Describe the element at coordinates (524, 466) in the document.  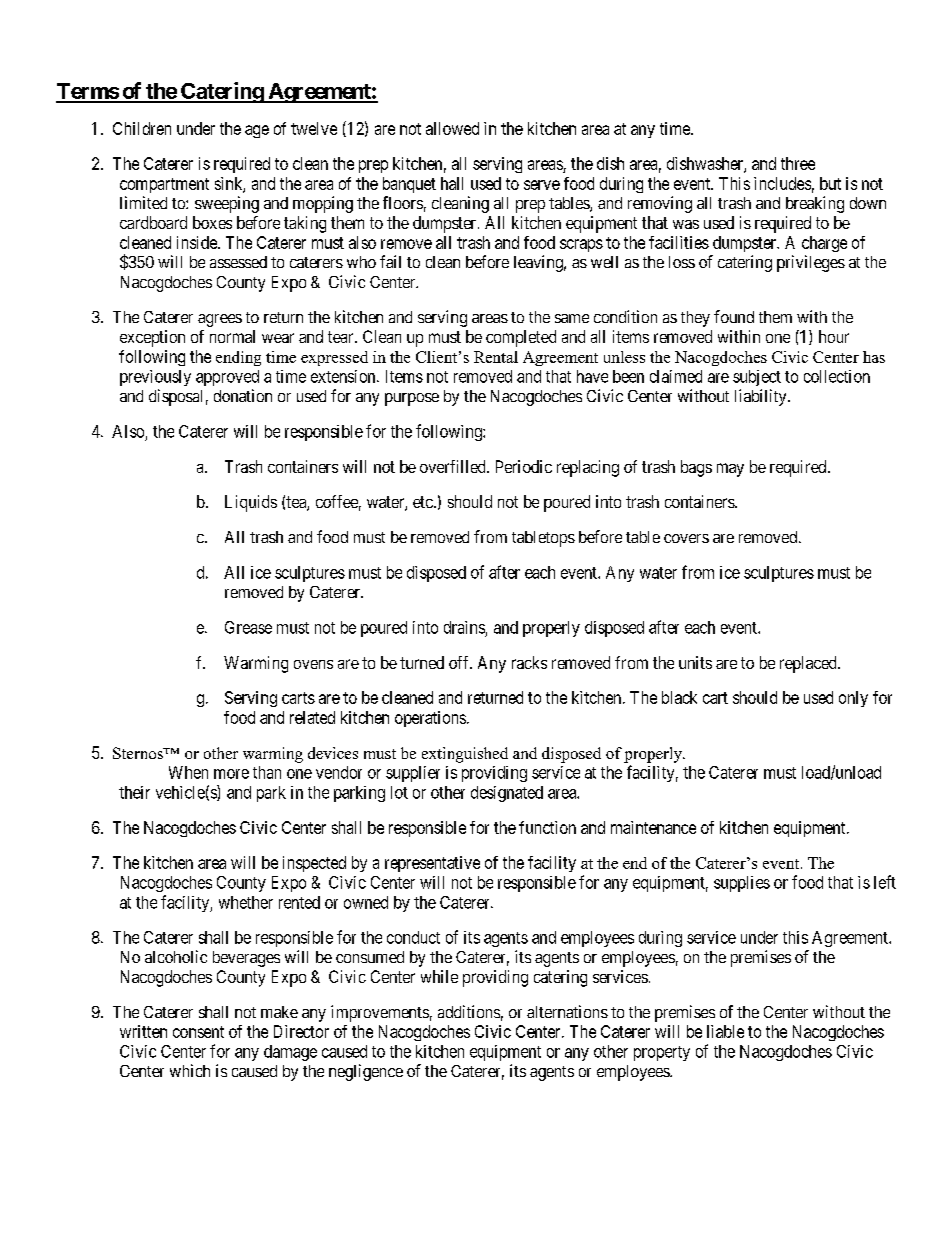
I see `Periodic` at that location.
